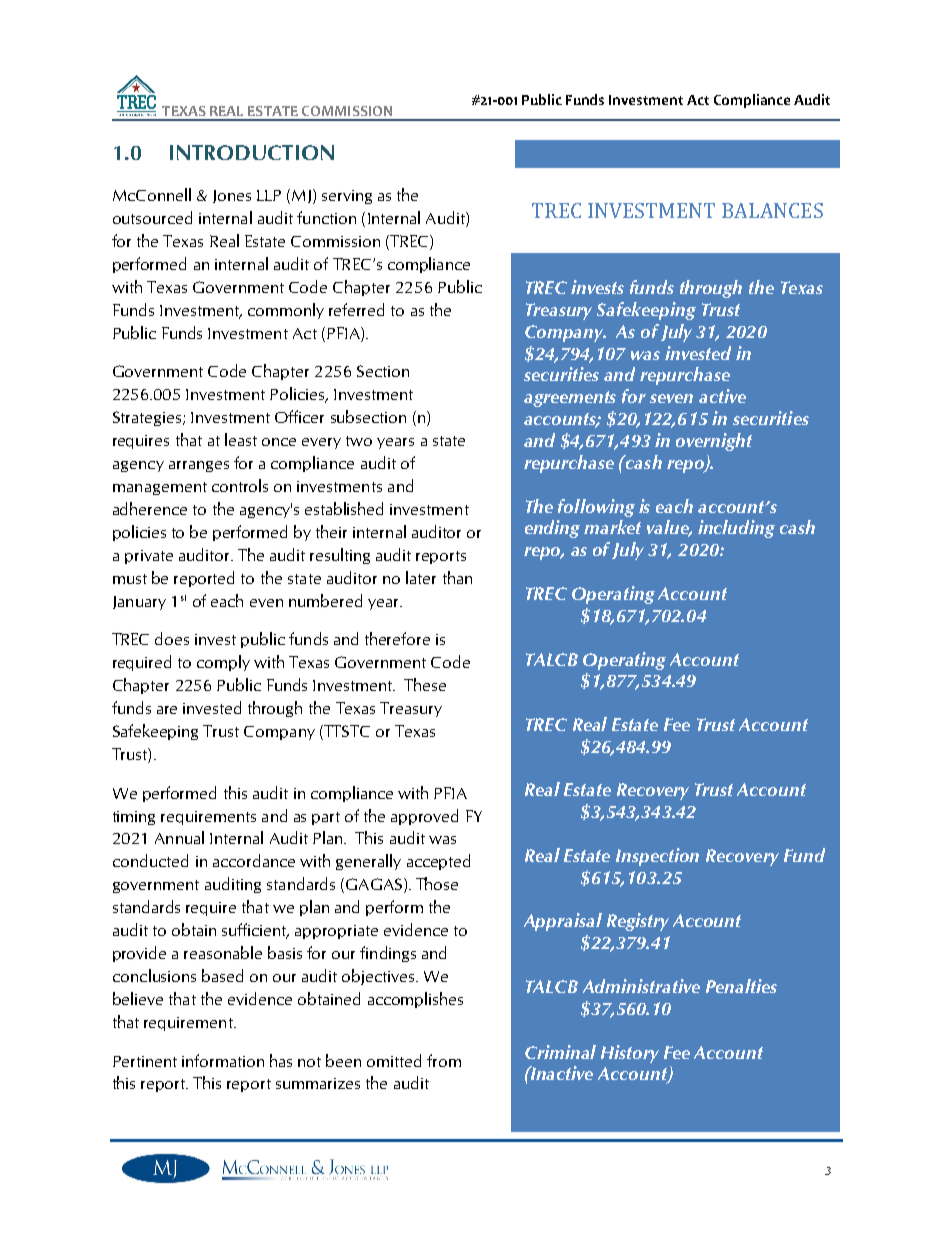 The height and width of the page is (1233, 952). I want to click on overnight, so click(714, 442).
